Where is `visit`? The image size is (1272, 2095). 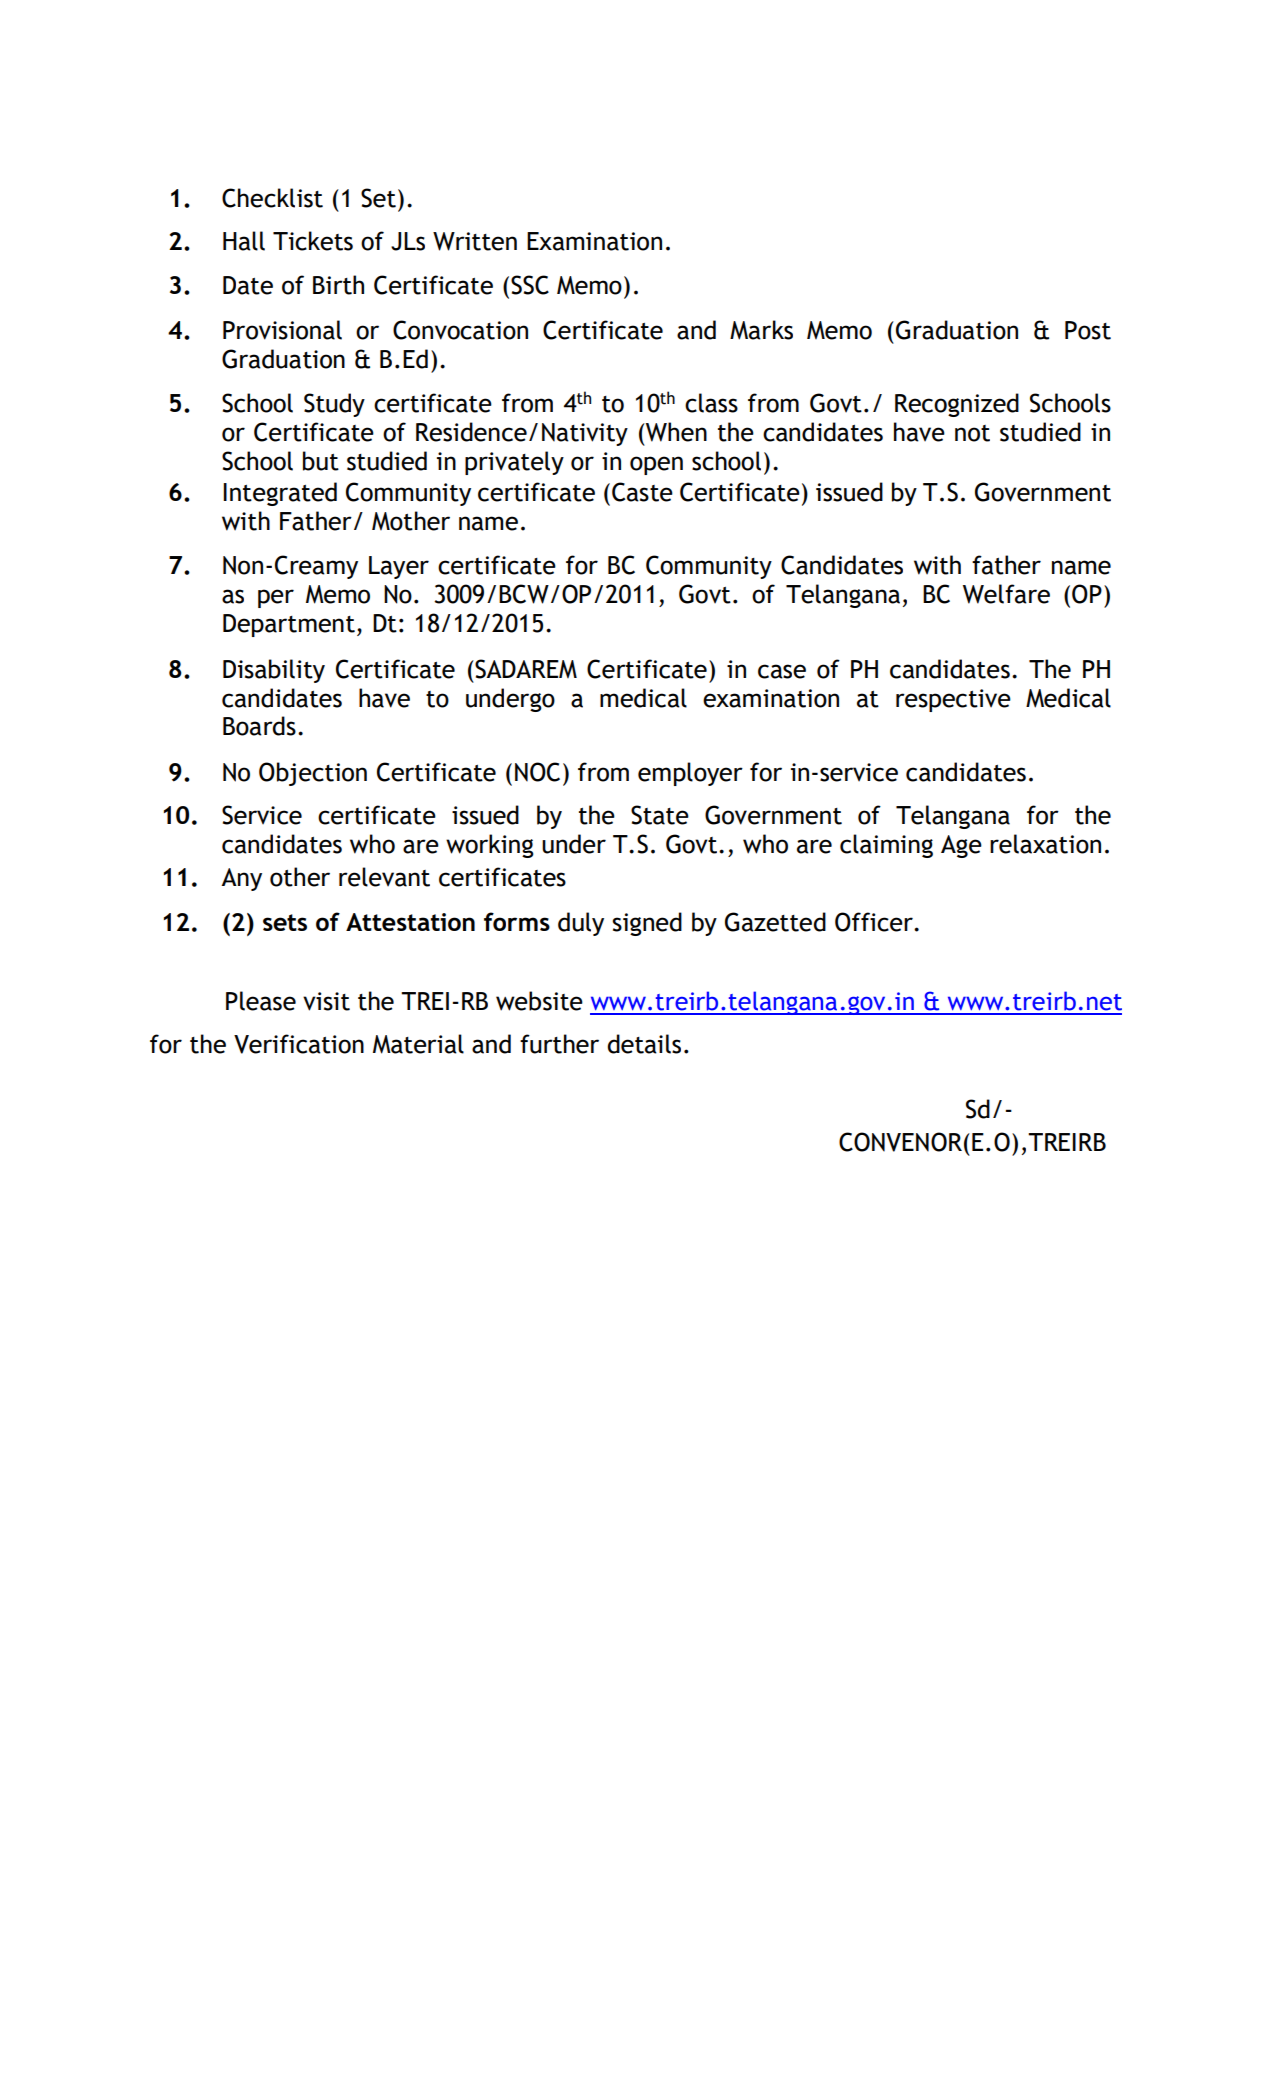 visit is located at coordinates (326, 1001).
